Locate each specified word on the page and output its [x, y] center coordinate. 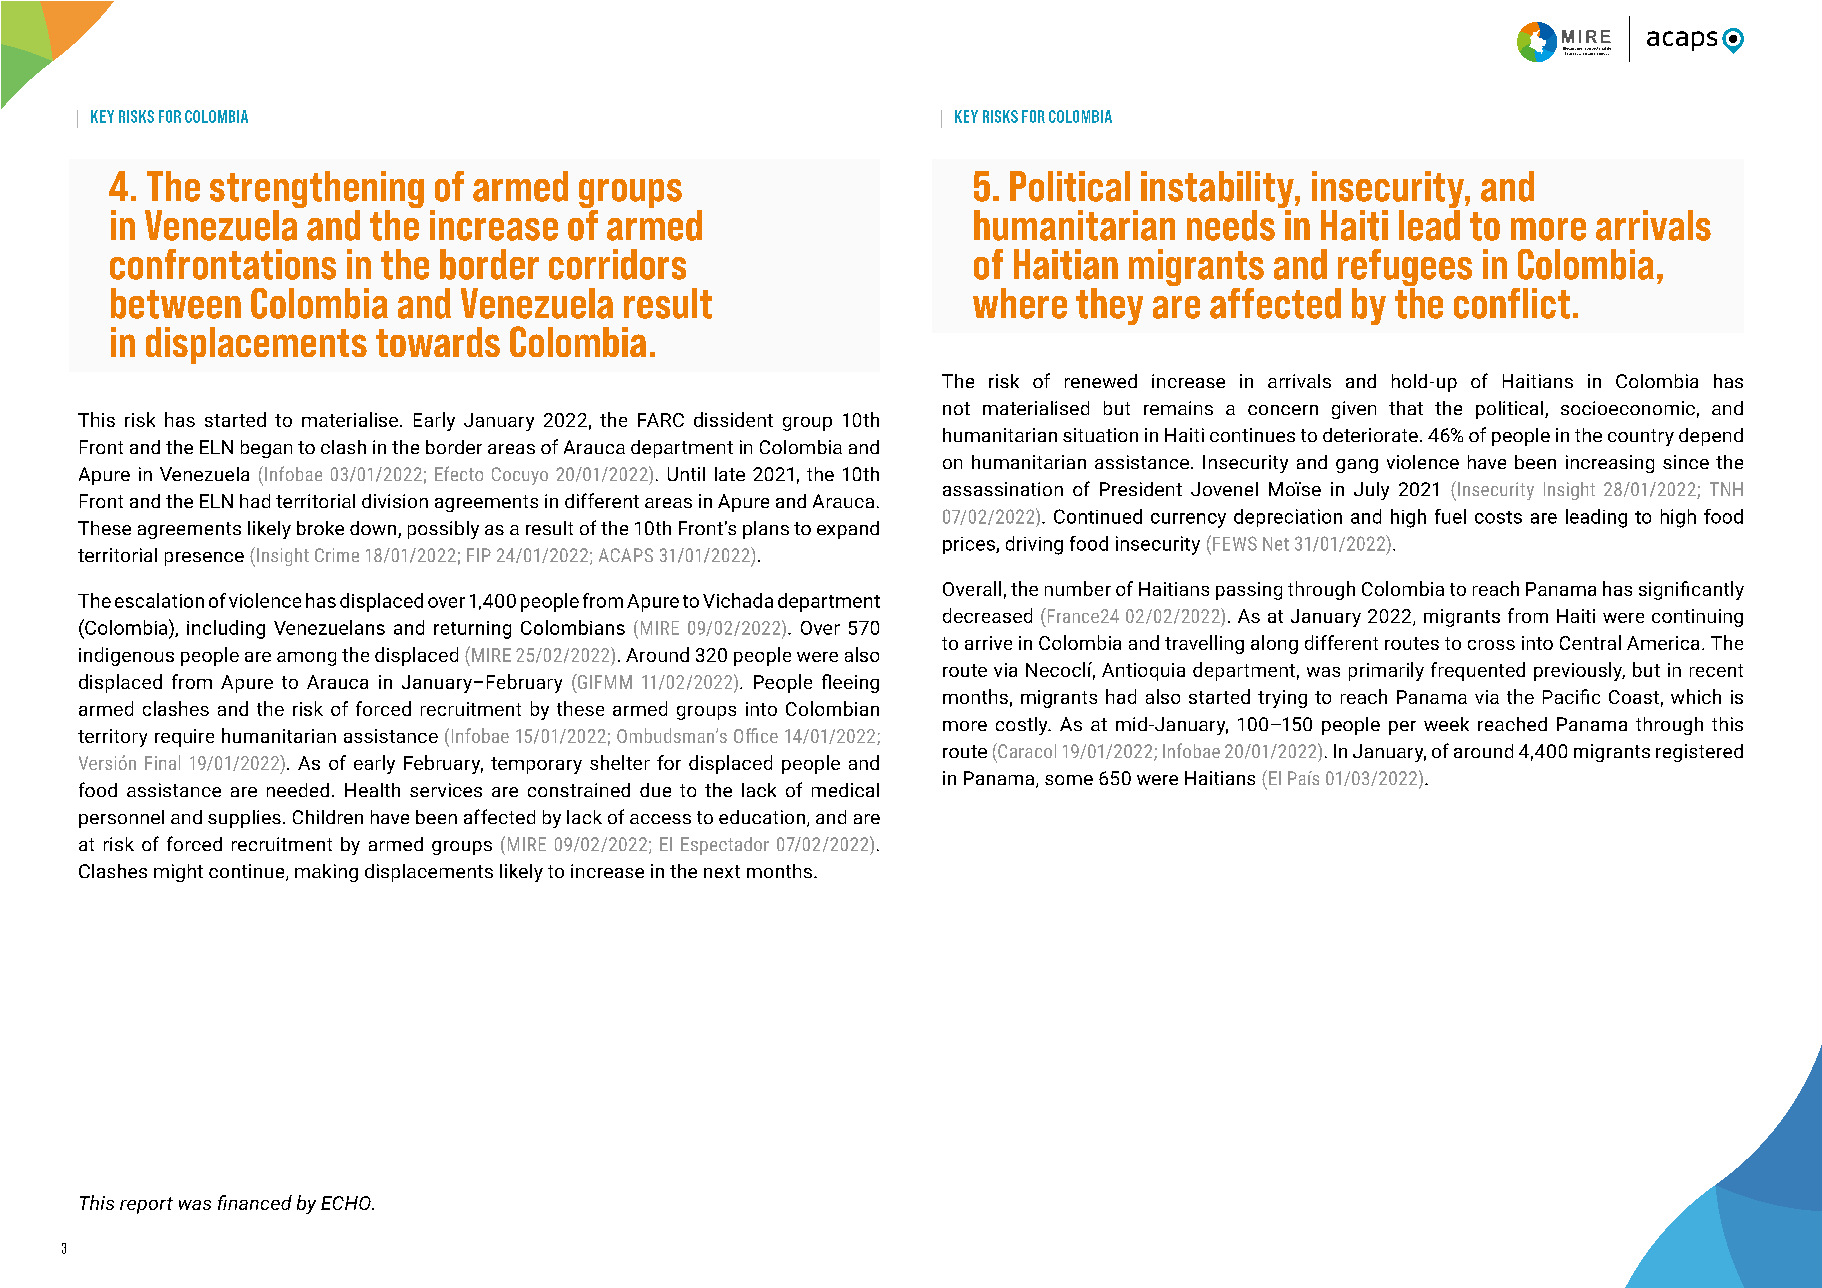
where [1020, 303]
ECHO [347, 1203]
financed [255, 1202]
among [306, 659]
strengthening [317, 191]
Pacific [1571, 696]
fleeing [850, 683]
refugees [1403, 269]
